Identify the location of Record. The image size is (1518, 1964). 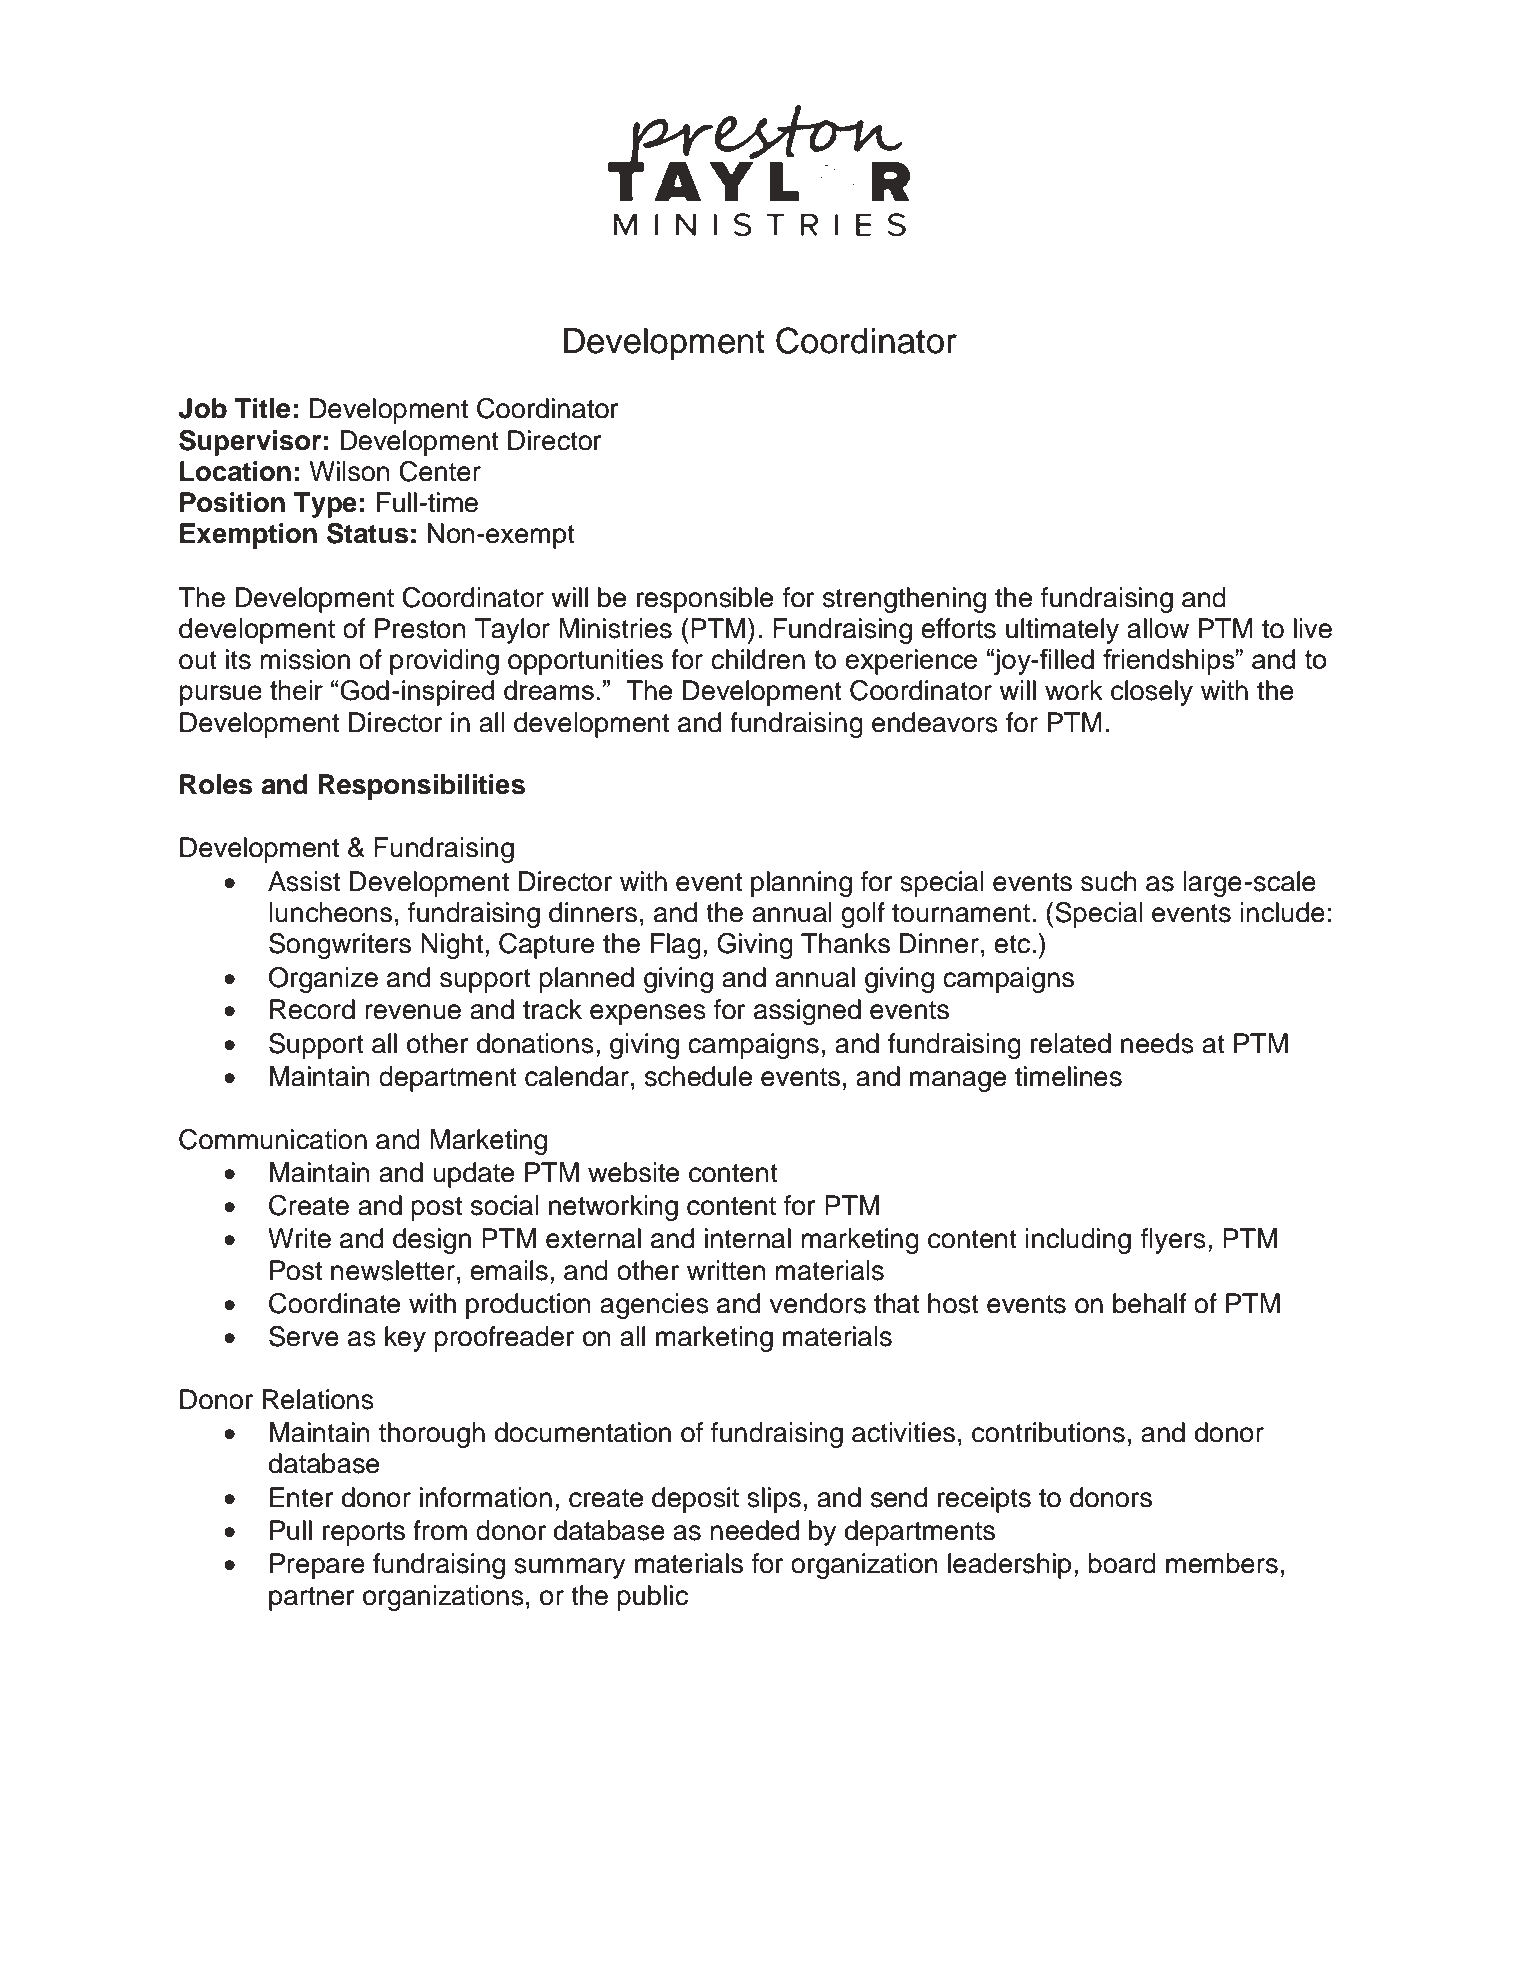
(312, 1009).
